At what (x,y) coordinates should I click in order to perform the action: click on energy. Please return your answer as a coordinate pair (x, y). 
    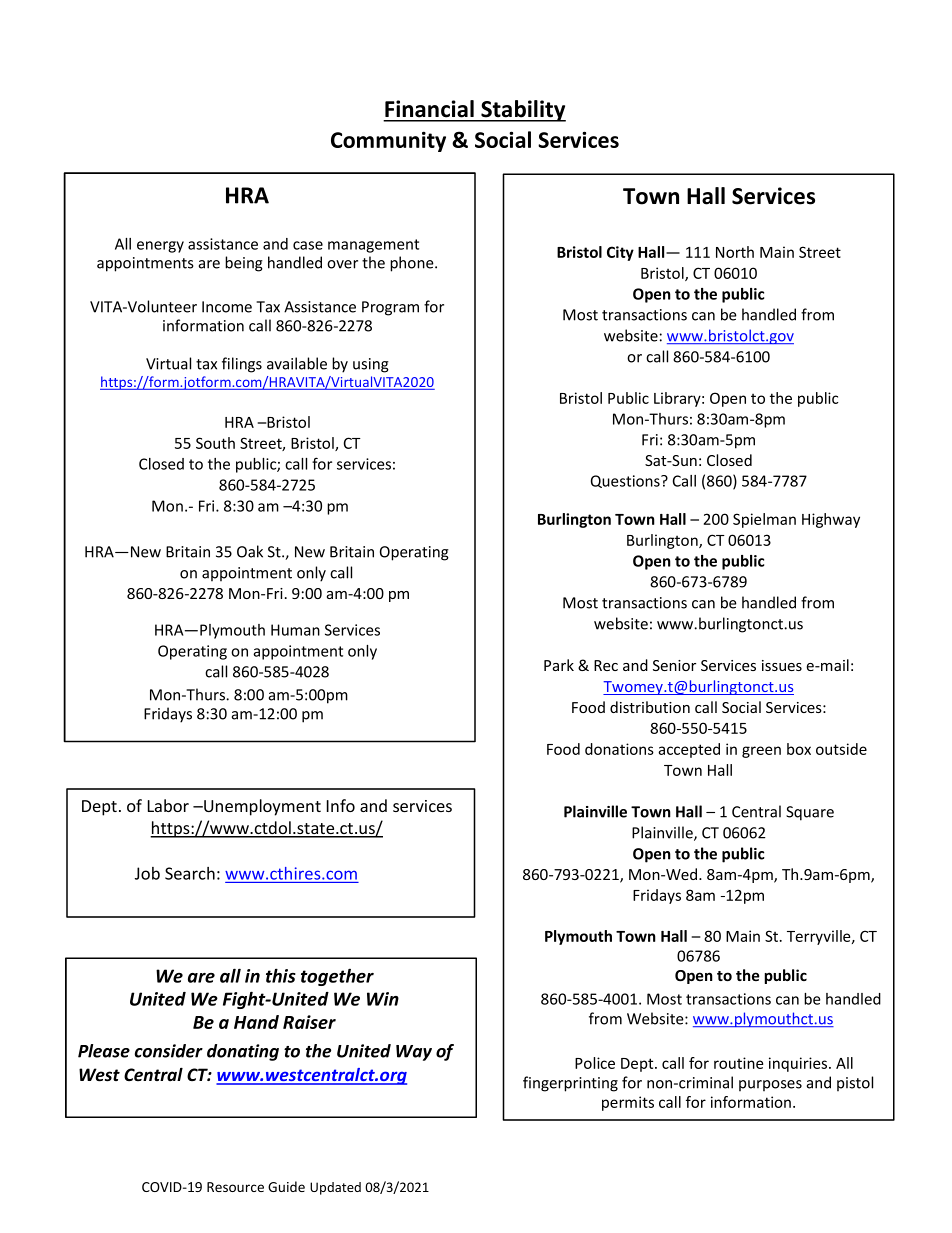
    Looking at the image, I should click on (160, 247).
